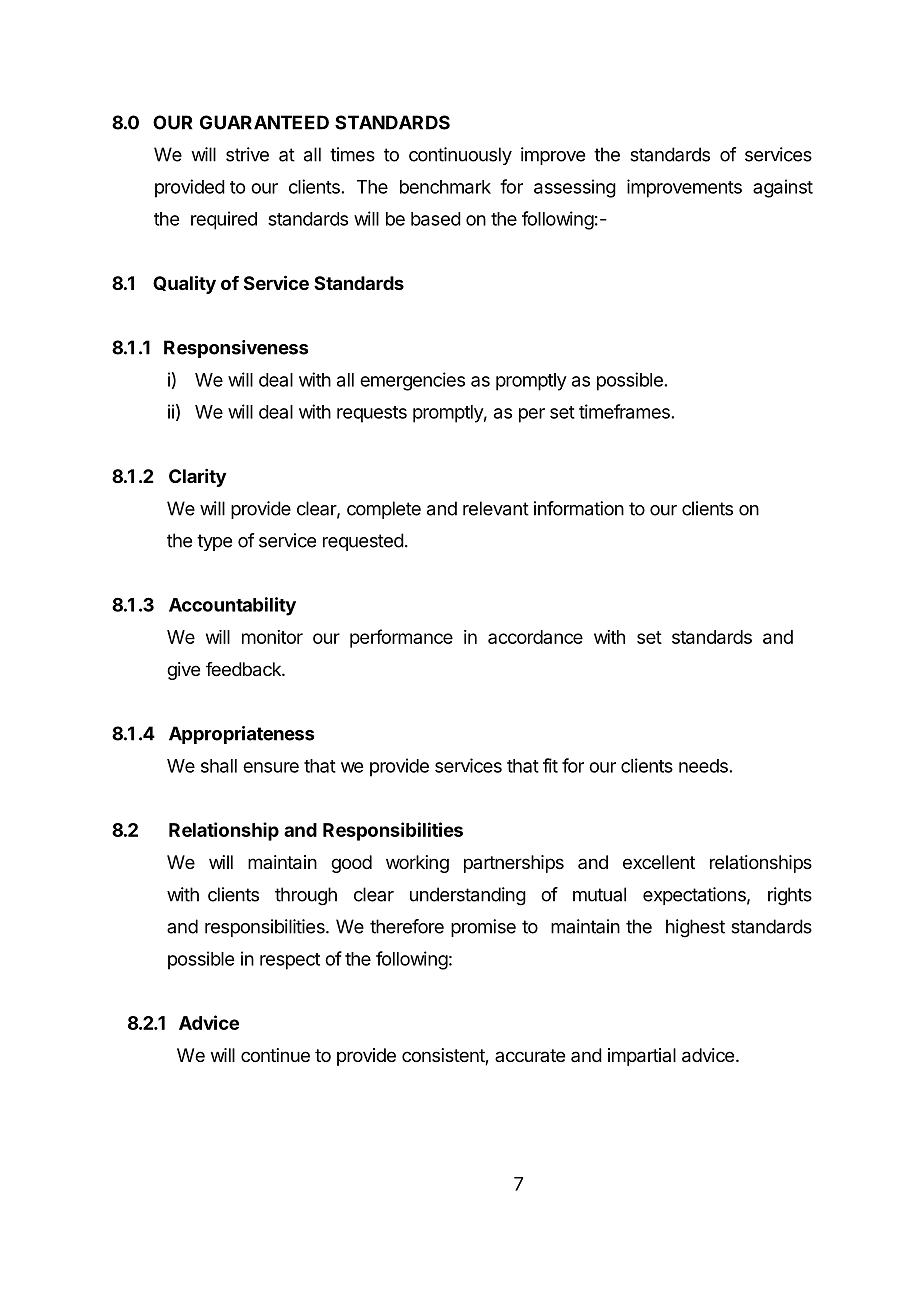 The height and width of the screenshot is (1308, 924). I want to click on against, so click(783, 188).
